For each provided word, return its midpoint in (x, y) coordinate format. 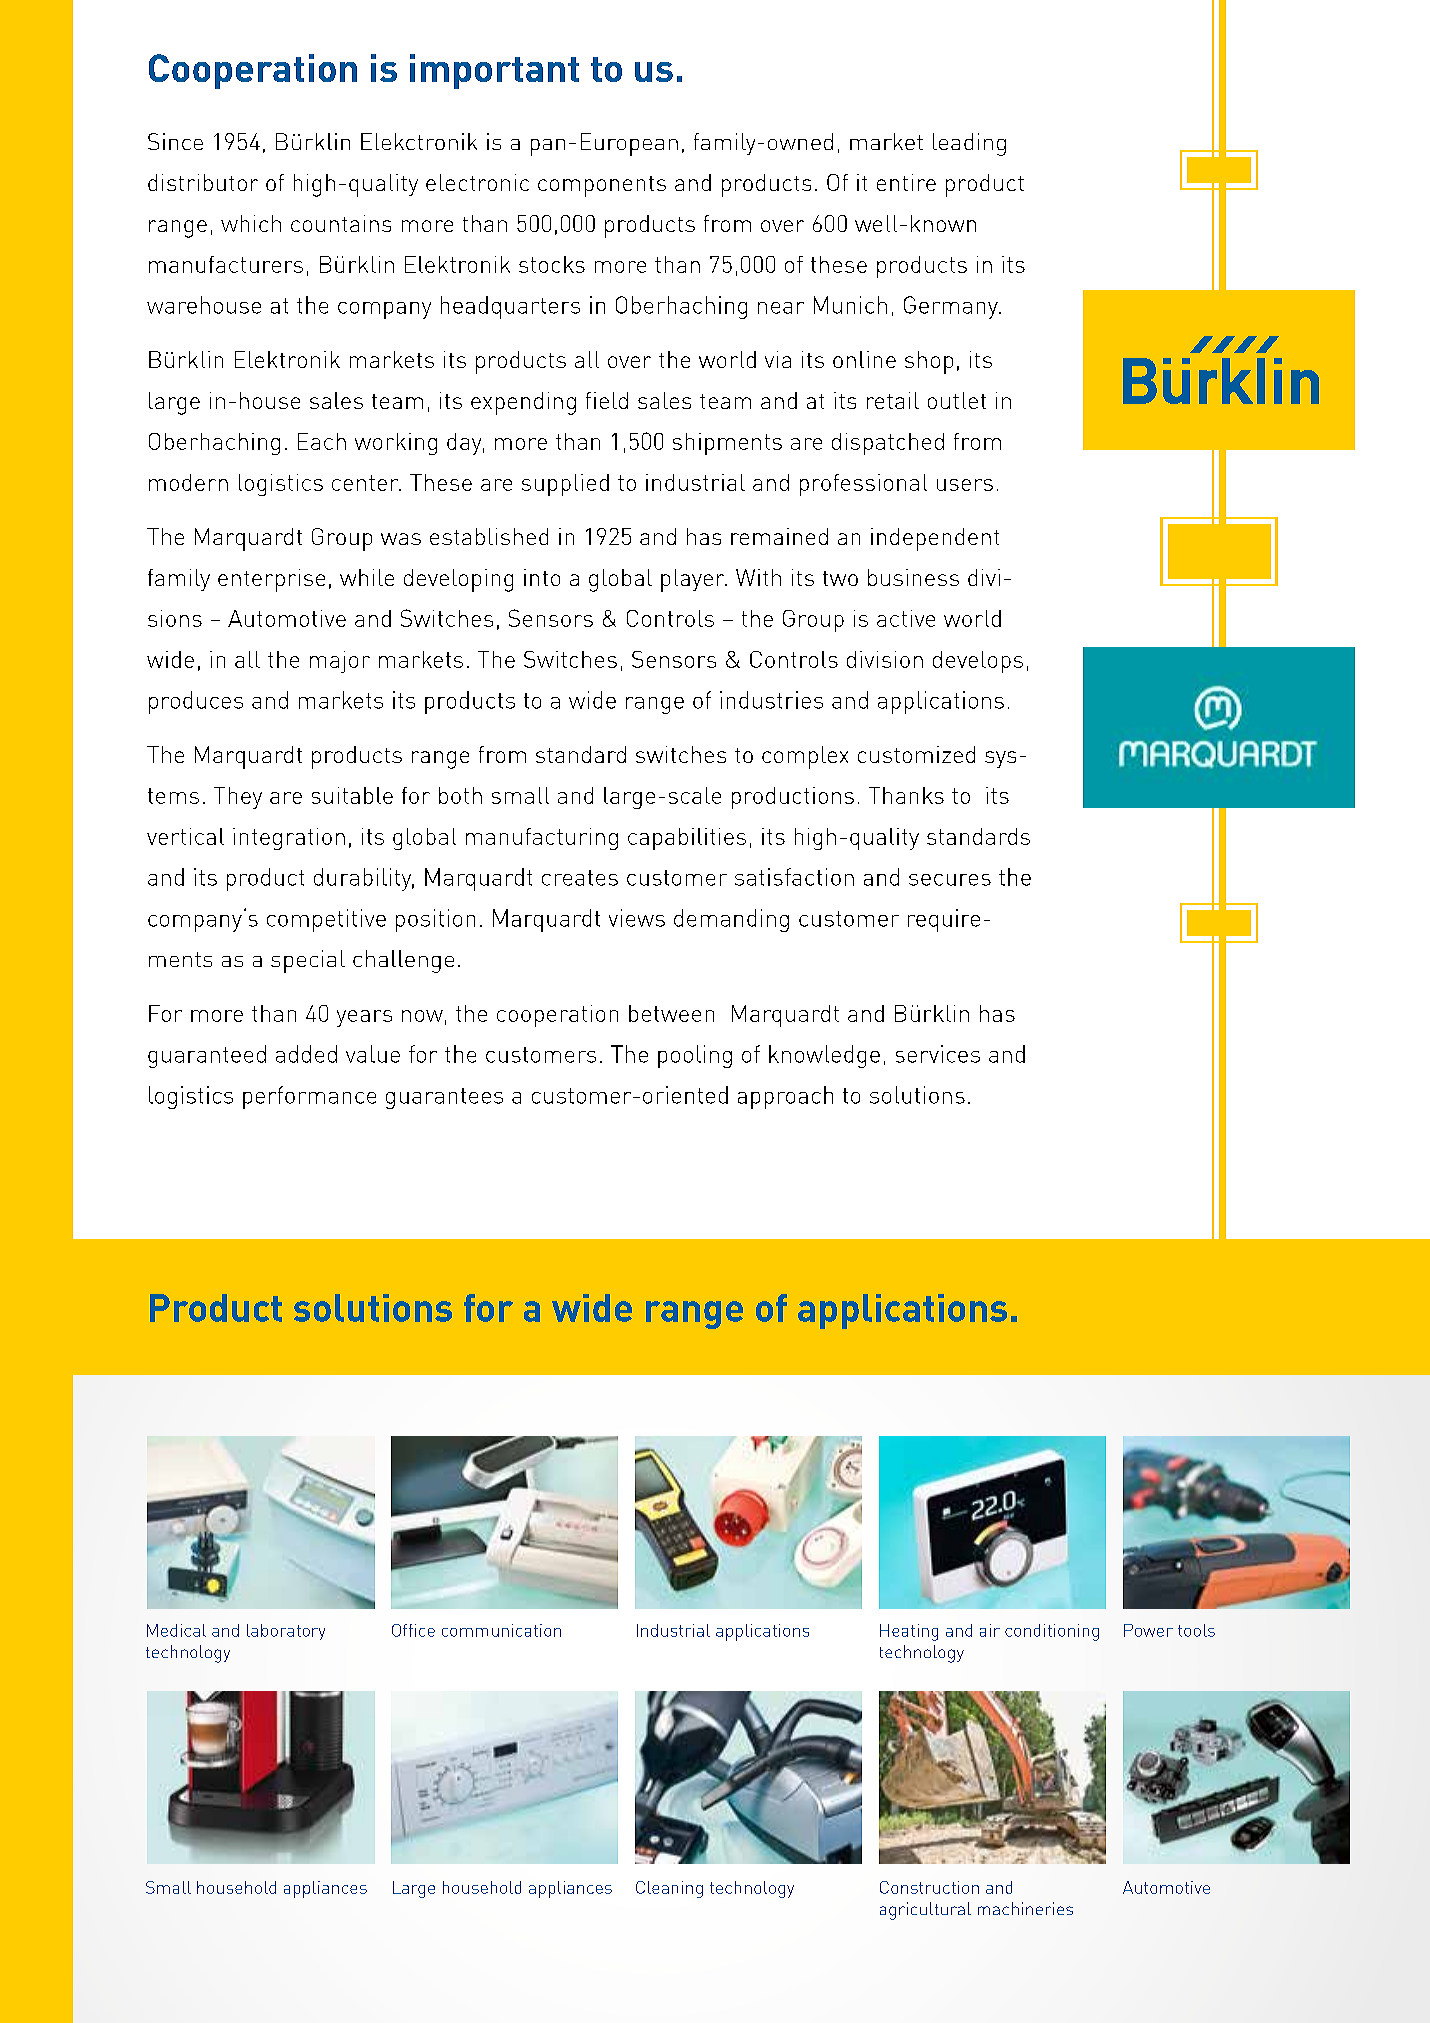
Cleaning (669, 1889)
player (694, 580)
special (308, 961)
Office (413, 1630)
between (671, 1013)
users (965, 485)
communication (501, 1630)
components (602, 186)
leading (969, 144)
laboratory (286, 1632)
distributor (203, 182)
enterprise (271, 580)
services (938, 1054)
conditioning (1052, 1632)
